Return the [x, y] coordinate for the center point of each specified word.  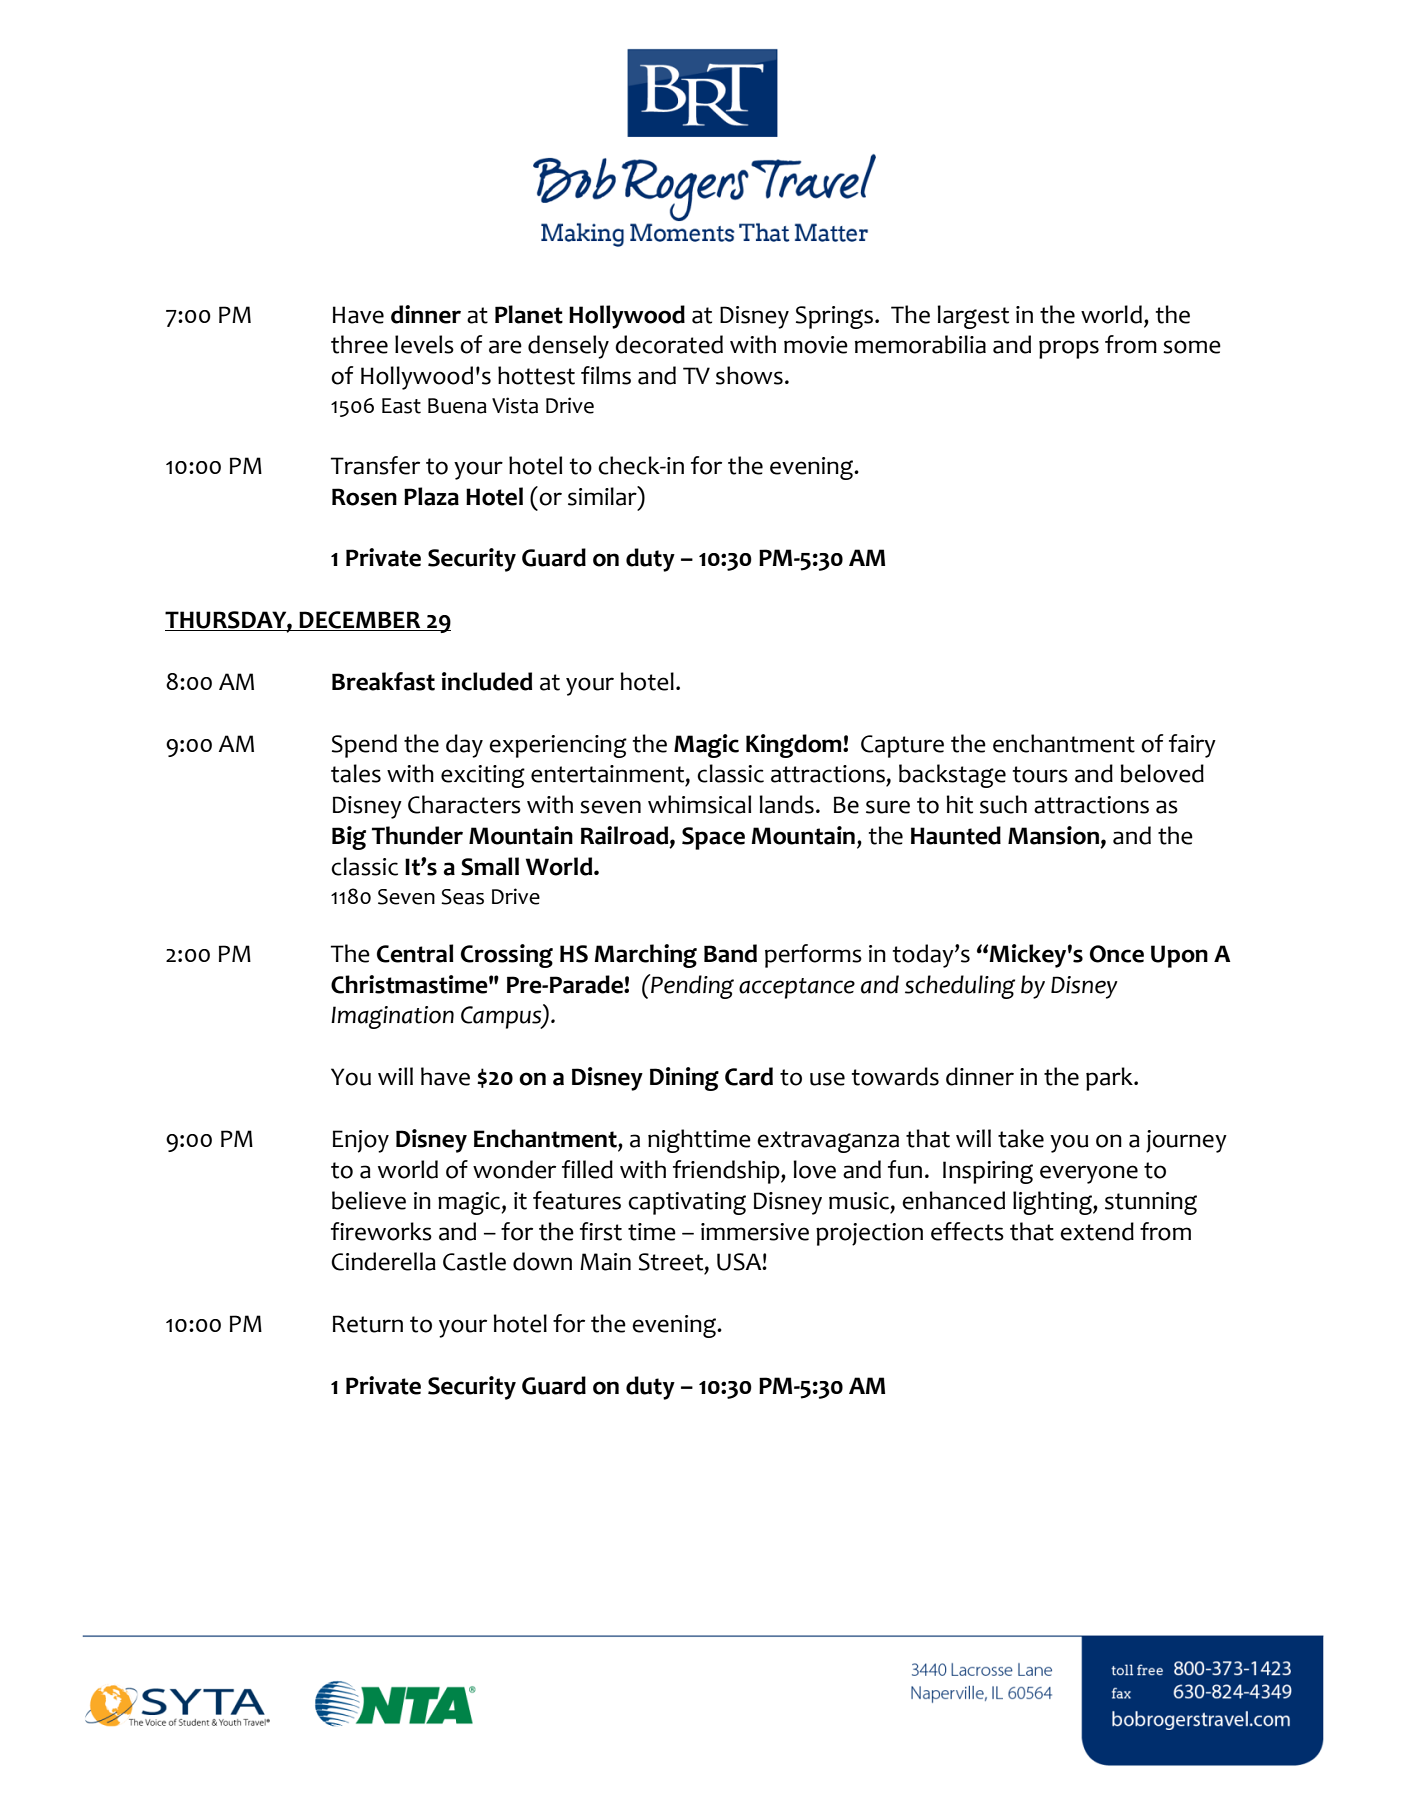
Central [415, 953]
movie [816, 345]
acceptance [797, 988]
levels [424, 344]
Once [1117, 954]
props [1069, 349]
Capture [902, 746]
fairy [1192, 746]
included [487, 681]
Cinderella [383, 1261]
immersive [755, 1232]
